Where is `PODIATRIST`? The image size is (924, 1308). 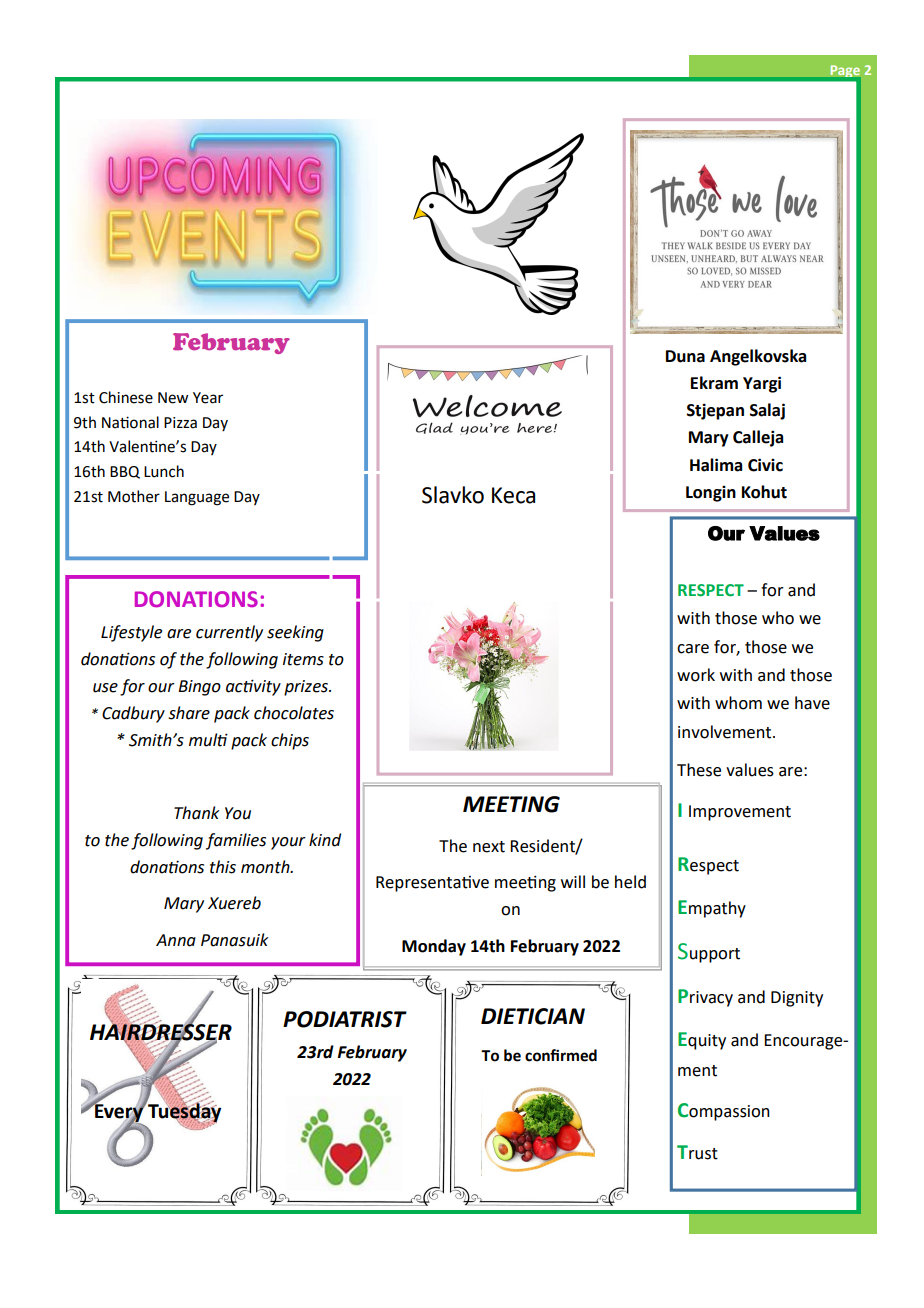 PODIATRIST is located at coordinates (345, 1019).
